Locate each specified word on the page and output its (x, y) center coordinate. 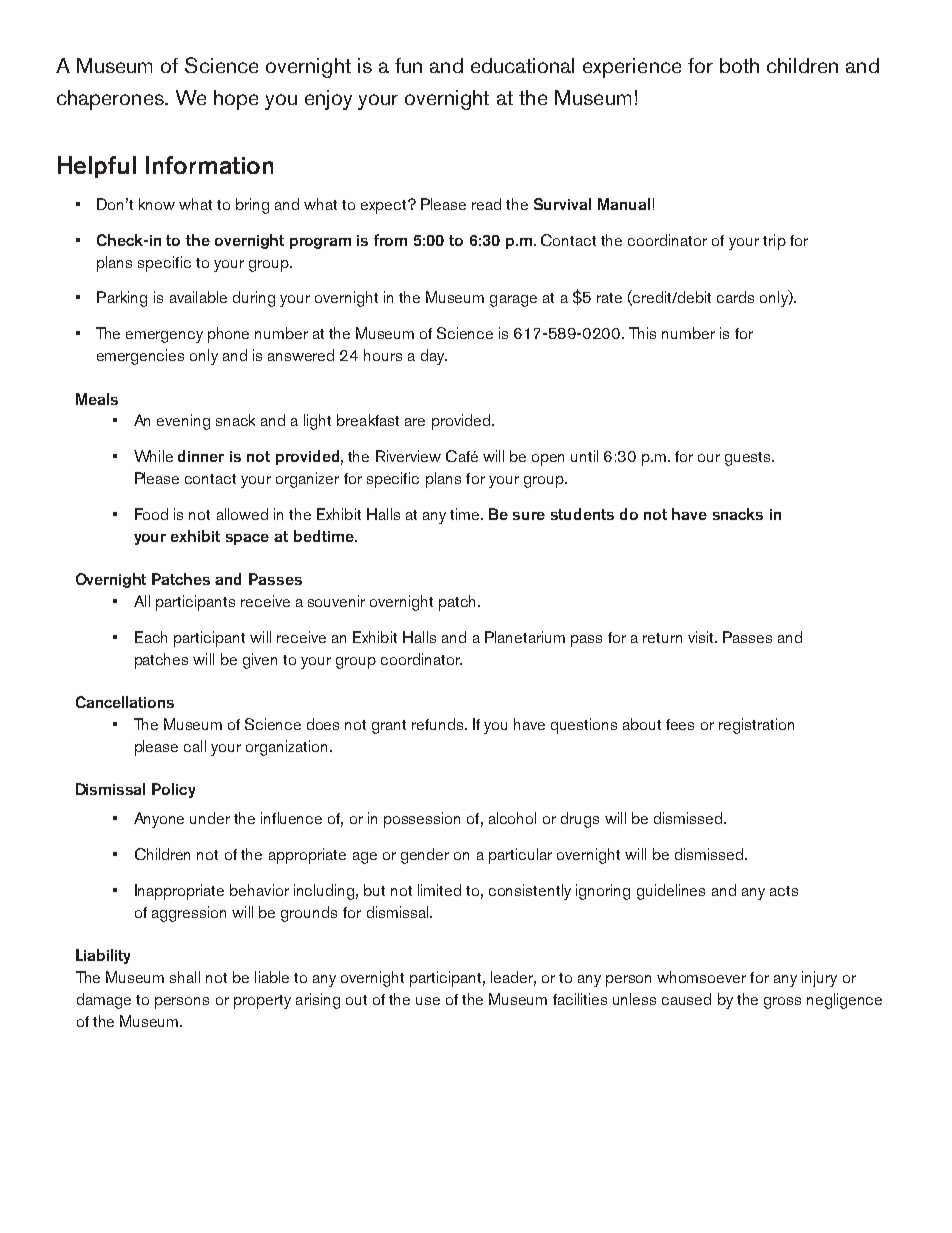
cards (735, 297)
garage (513, 301)
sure (529, 516)
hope (236, 100)
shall (185, 977)
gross (782, 1003)
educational (522, 65)
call (195, 746)
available (198, 297)
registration (756, 726)
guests (749, 459)
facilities (580, 999)
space (247, 539)
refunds (439, 724)
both (739, 65)
